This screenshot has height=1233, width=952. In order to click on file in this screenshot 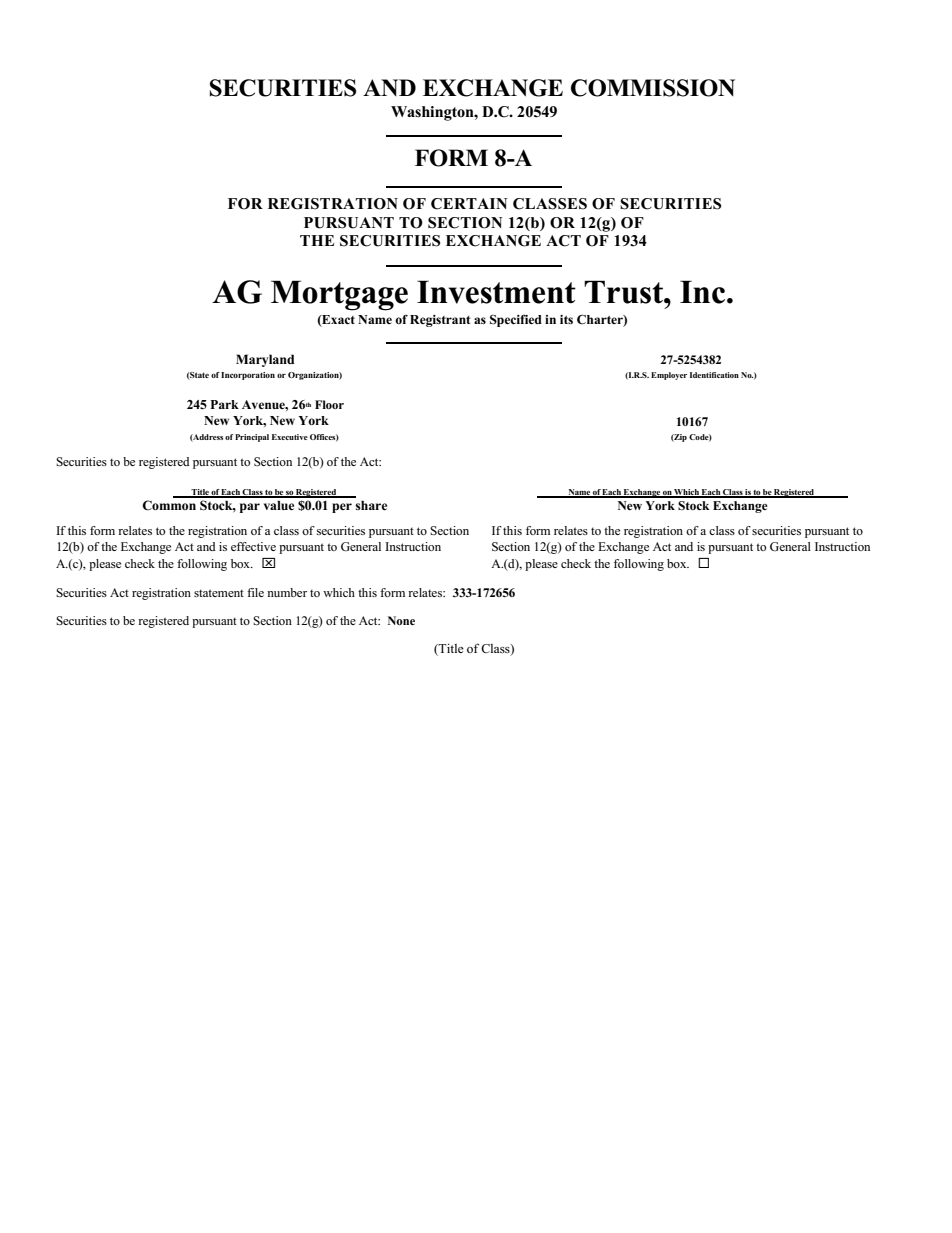, I will do `click(255, 592)`.
